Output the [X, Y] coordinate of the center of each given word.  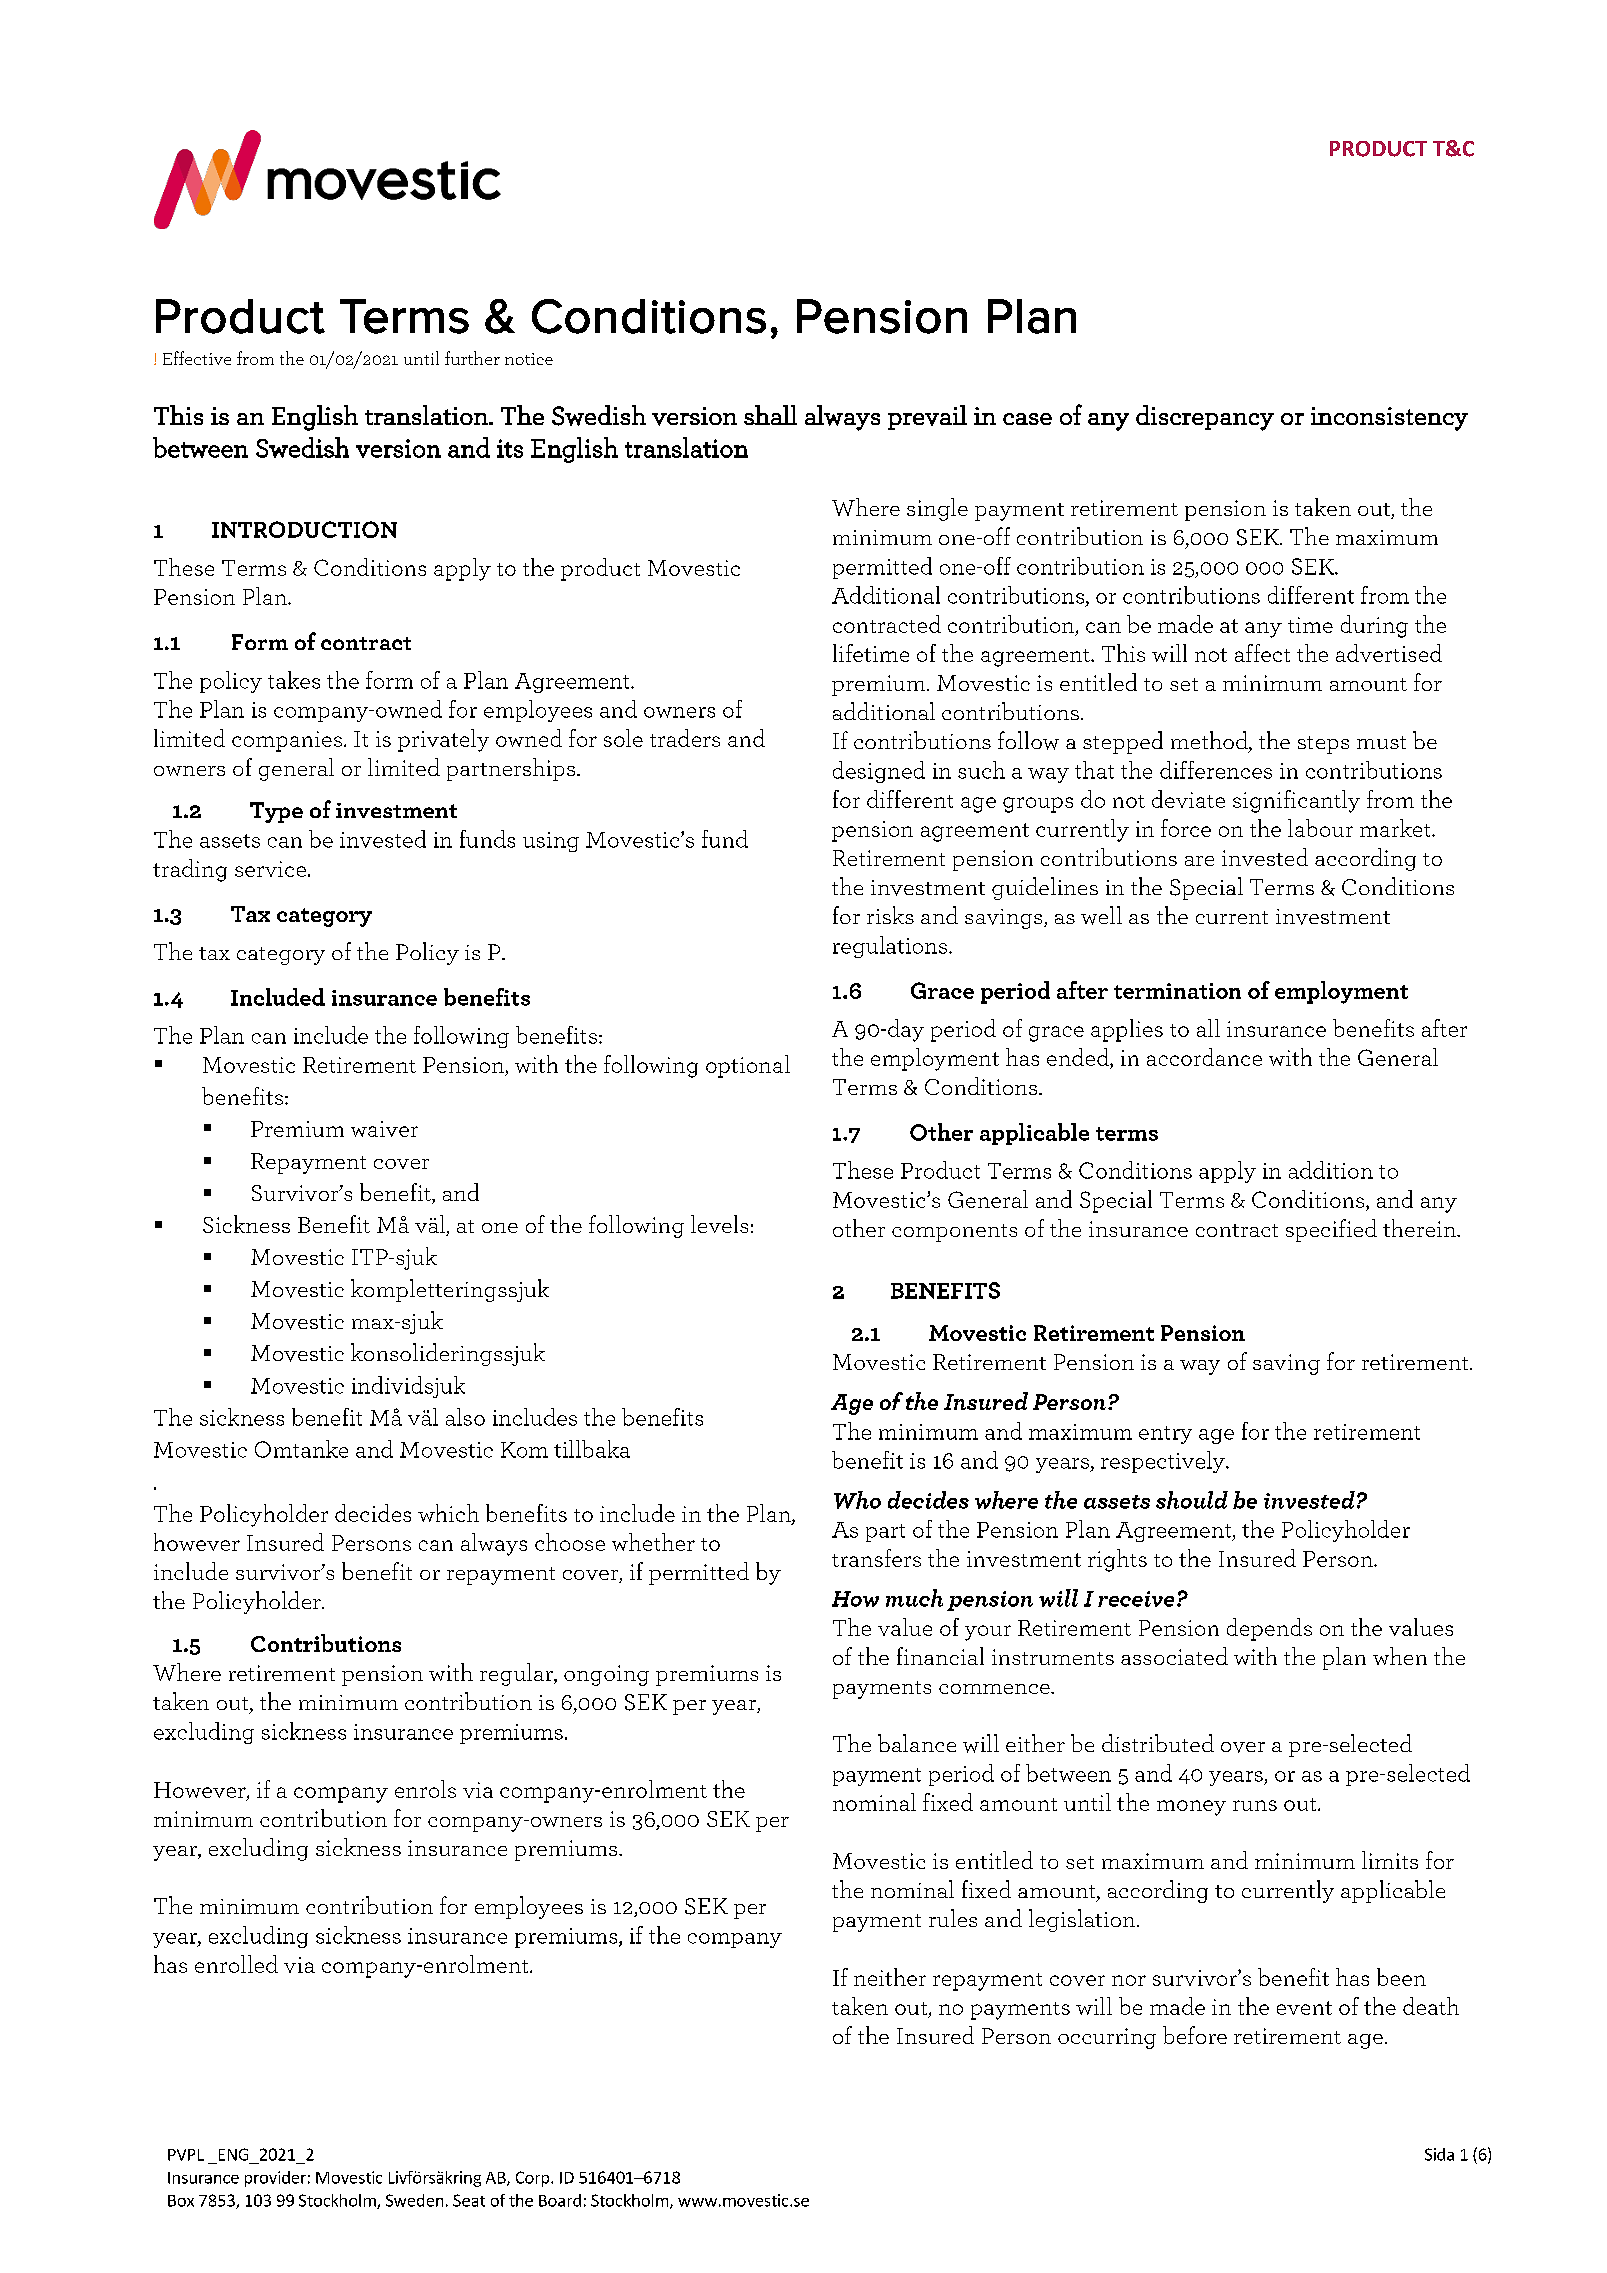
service [270, 869]
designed [879, 772]
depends [1269, 1629]
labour [1320, 828]
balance [917, 1743]
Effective [197, 358]
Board [560, 2200]
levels [719, 1224]
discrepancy [1205, 418]
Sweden [414, 2200]
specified [1331, 1230]
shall [770, 415]
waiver [384, 1129]
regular [517, 1674]
